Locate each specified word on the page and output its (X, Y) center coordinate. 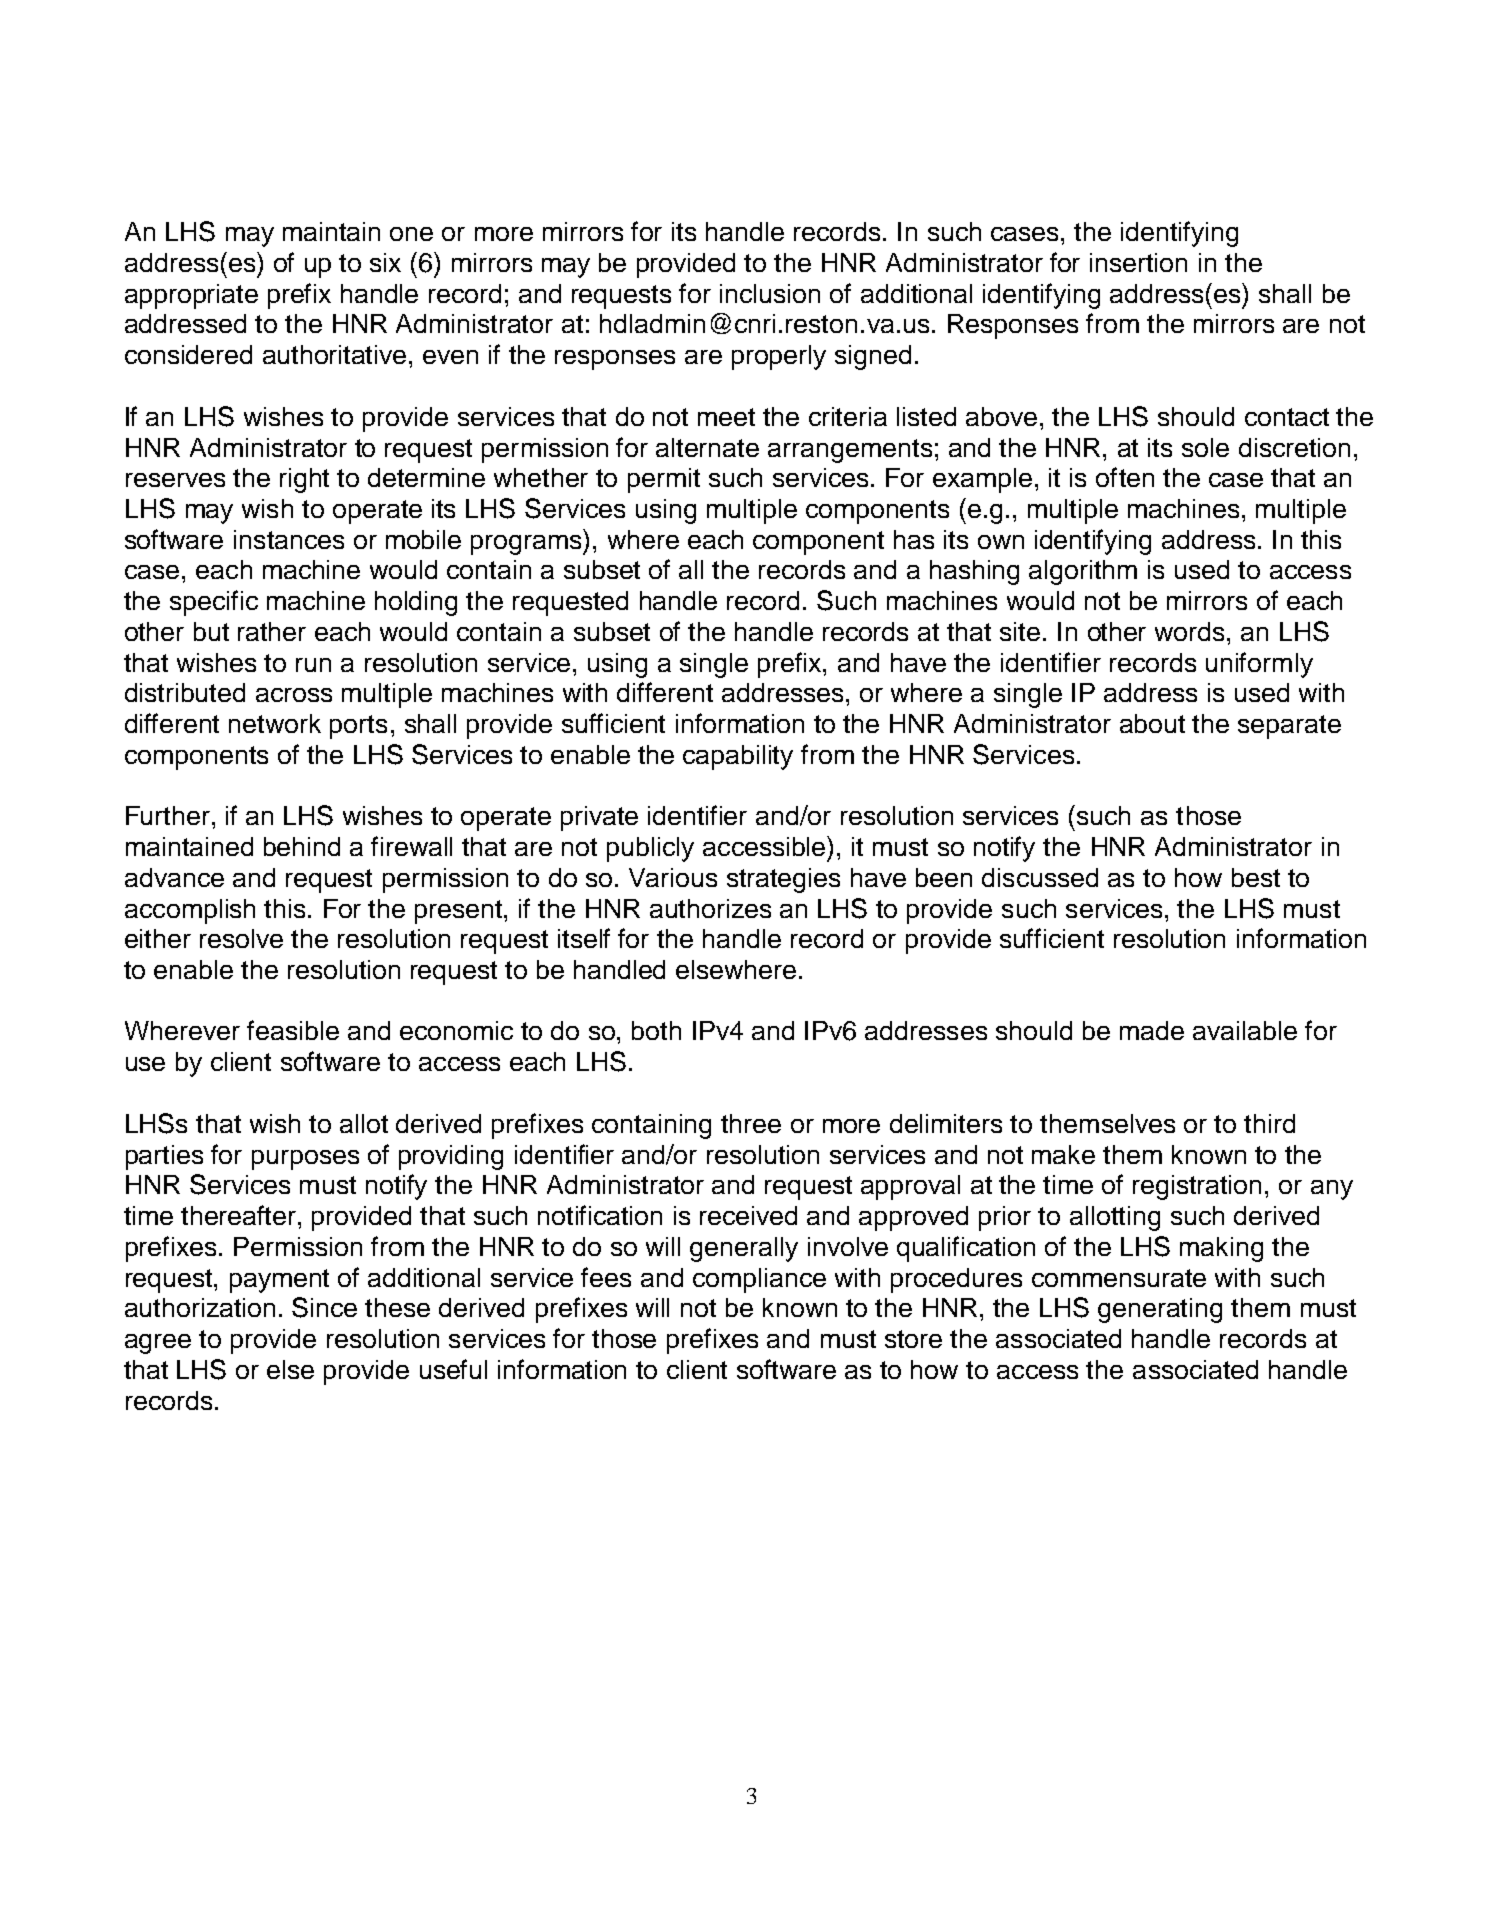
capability (738, 757)
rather (272, 631)
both (656, 1030)
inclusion (770, 293)
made (1152, 1030)
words (1191, 631)
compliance (759, 1280)
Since (324, 1307)
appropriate (191, 296)
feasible (293, 1030)
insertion (1138, 262)
